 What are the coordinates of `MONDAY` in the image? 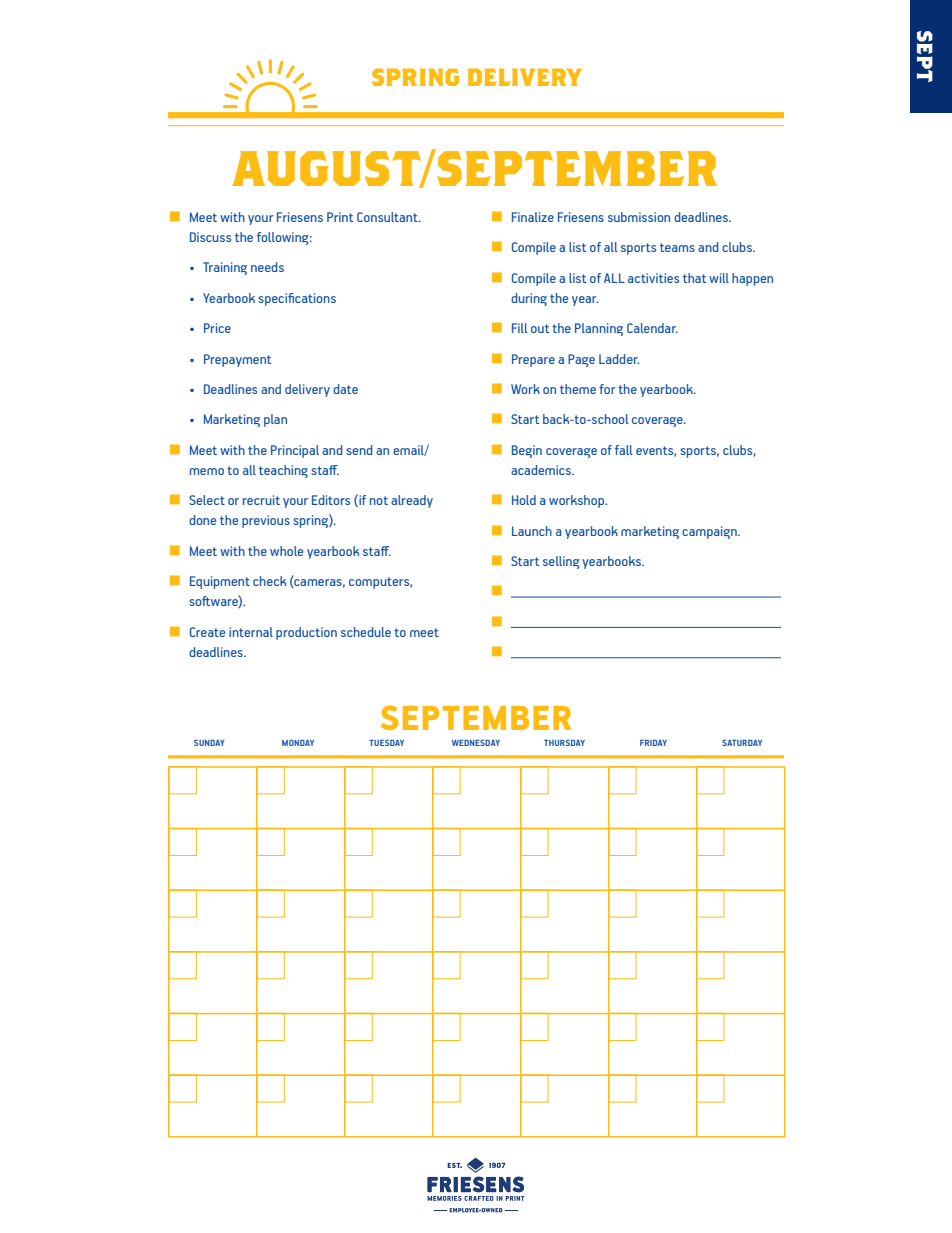 It's located at (298, 742).
